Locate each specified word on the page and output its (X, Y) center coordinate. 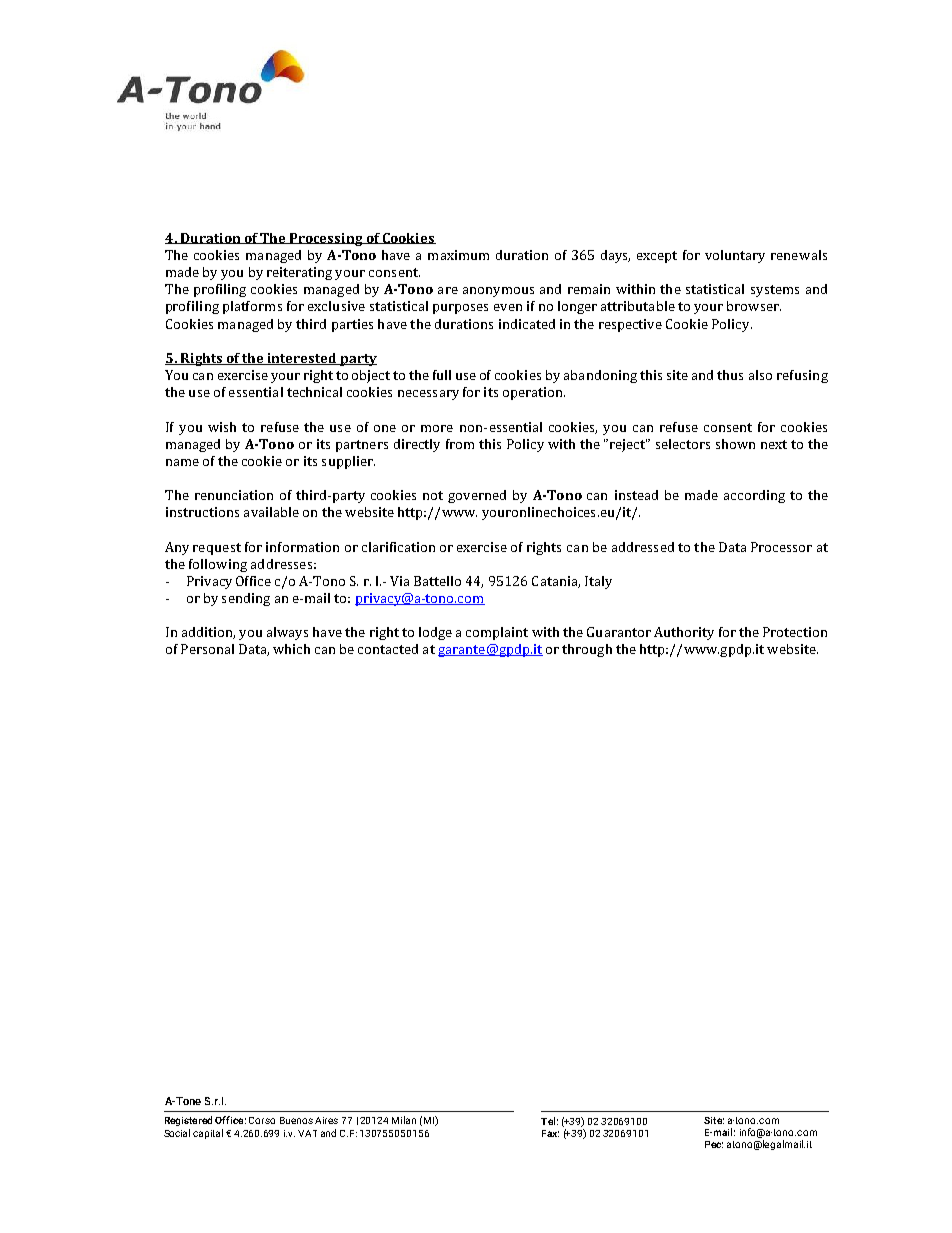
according (754, 496)
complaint (497, 633)
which (291, 649)
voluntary (735, 256)
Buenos (296, 1120)
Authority (684, 633)
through (587, 650)
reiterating (299, 273)
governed (477, 496)
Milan (404, 1120)
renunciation (234, 495)
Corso (262, 1120)
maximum (458, 255)
